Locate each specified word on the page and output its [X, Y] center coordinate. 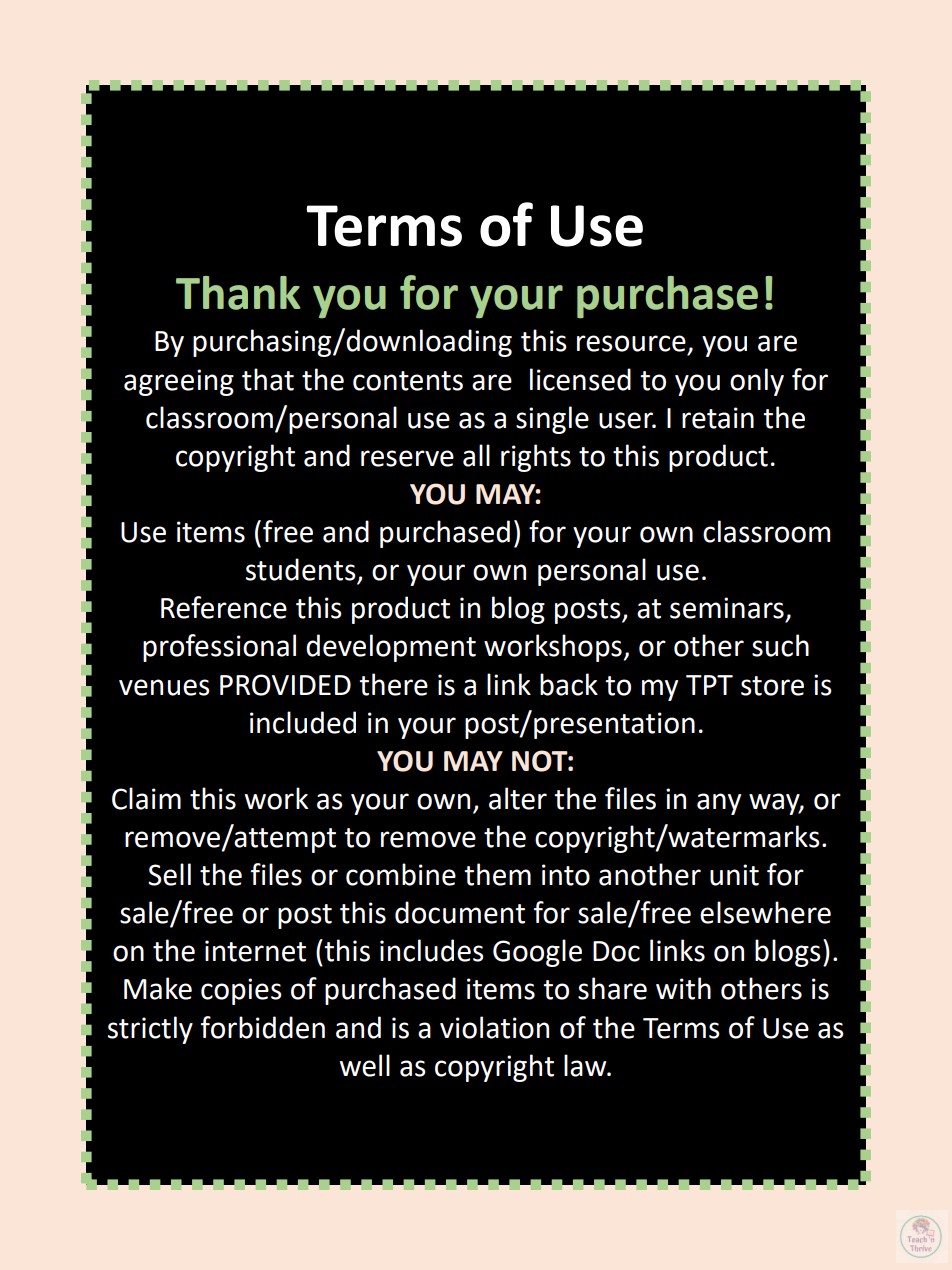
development [391, 648]
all [476, 455]
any [719, 804]
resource [631, 343]
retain [718, 418]
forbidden [263, 1027]
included [303, 722]
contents [408, 381]
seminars [727, 608]
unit [734, 875]
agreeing [179, 382]
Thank [238, 293]
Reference [224, 607]
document [460, 912]
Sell [169, 874]
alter [518, 798]
